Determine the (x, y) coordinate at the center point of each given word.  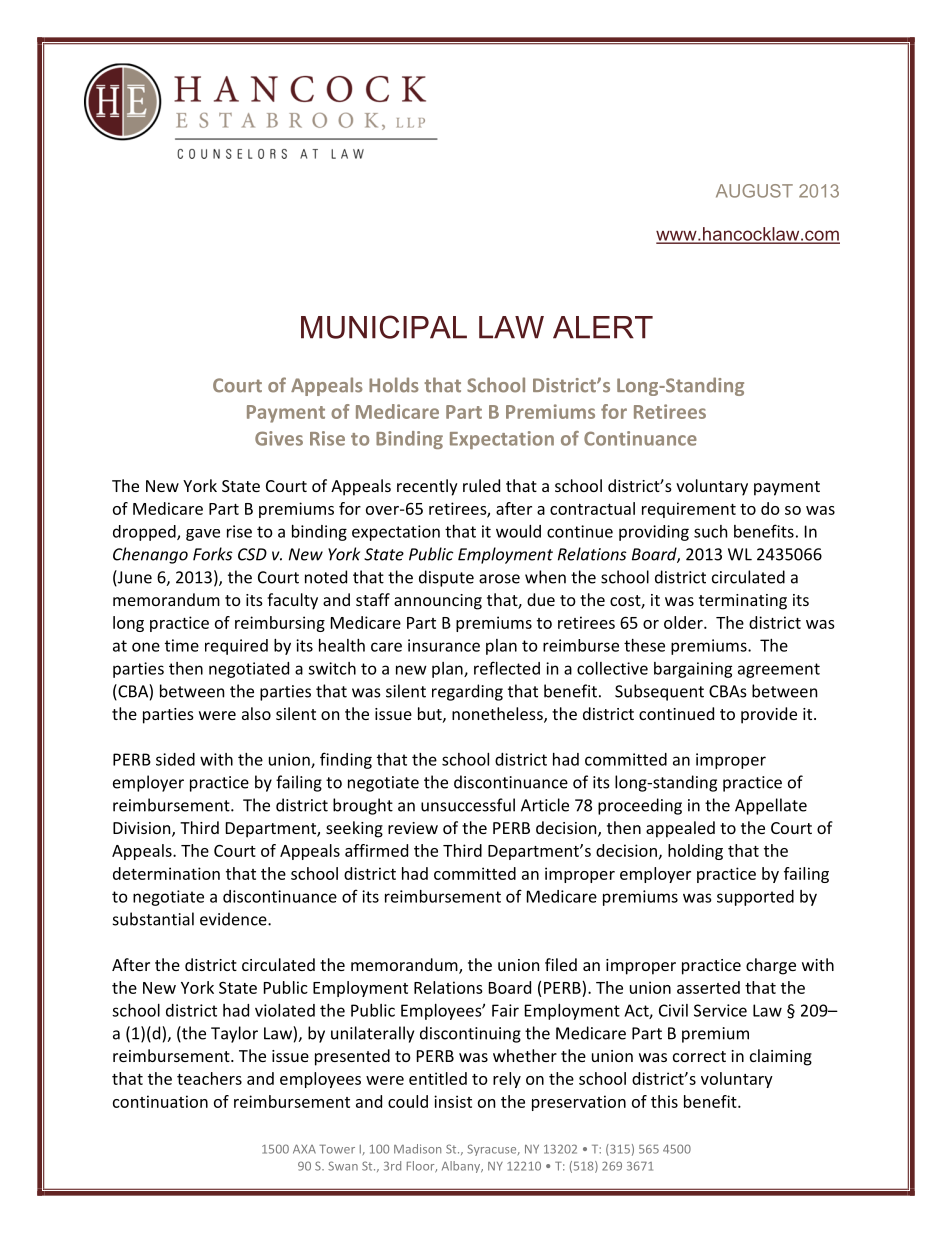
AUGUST (754, 191)
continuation (160, 1101)
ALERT (603, 327)
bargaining (693, 670)
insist (453, 1101)
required (236, 647)
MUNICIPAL (384, 327)
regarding (467, 692)
